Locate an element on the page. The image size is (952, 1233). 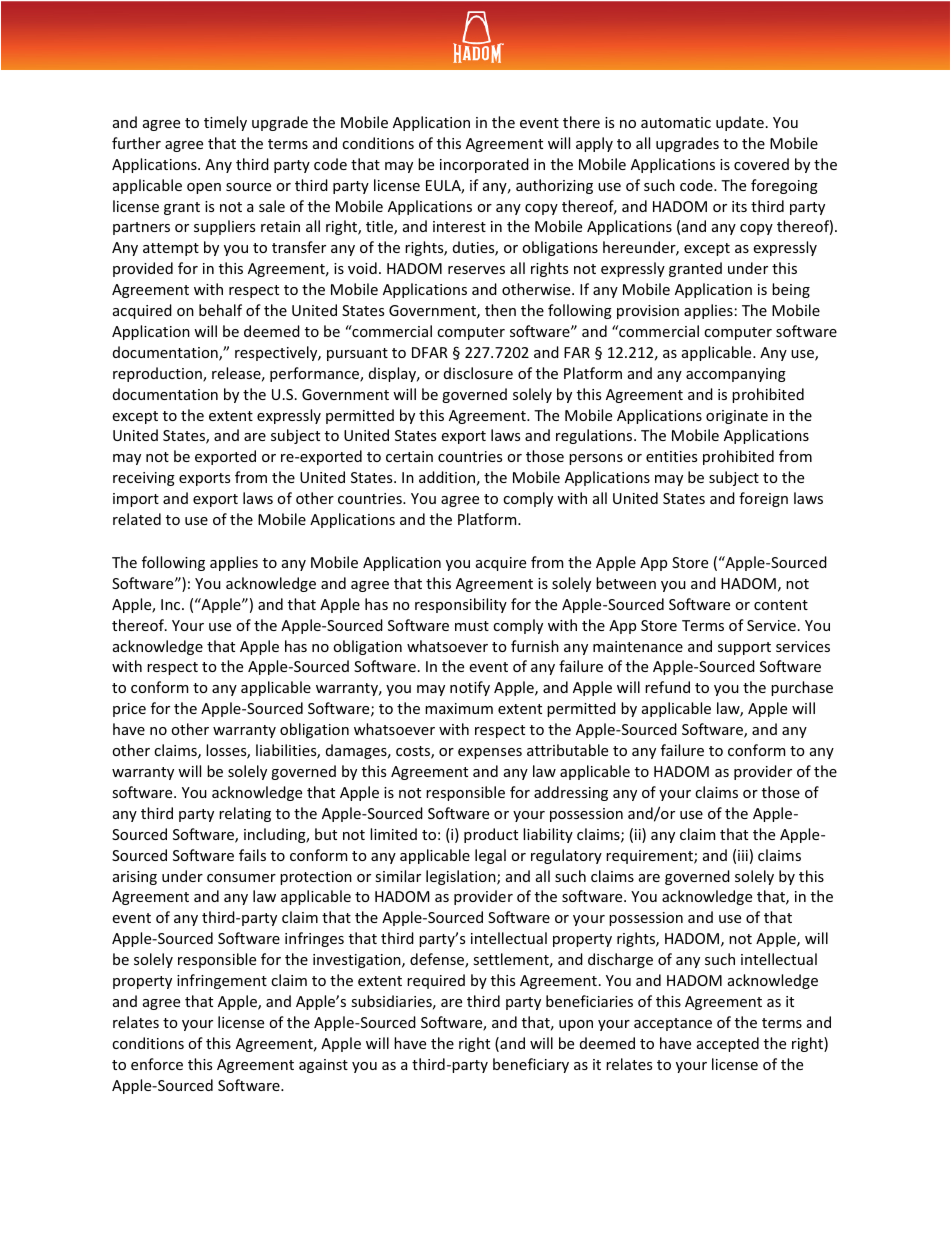
accepted is located at coordinates (728, 1044).
